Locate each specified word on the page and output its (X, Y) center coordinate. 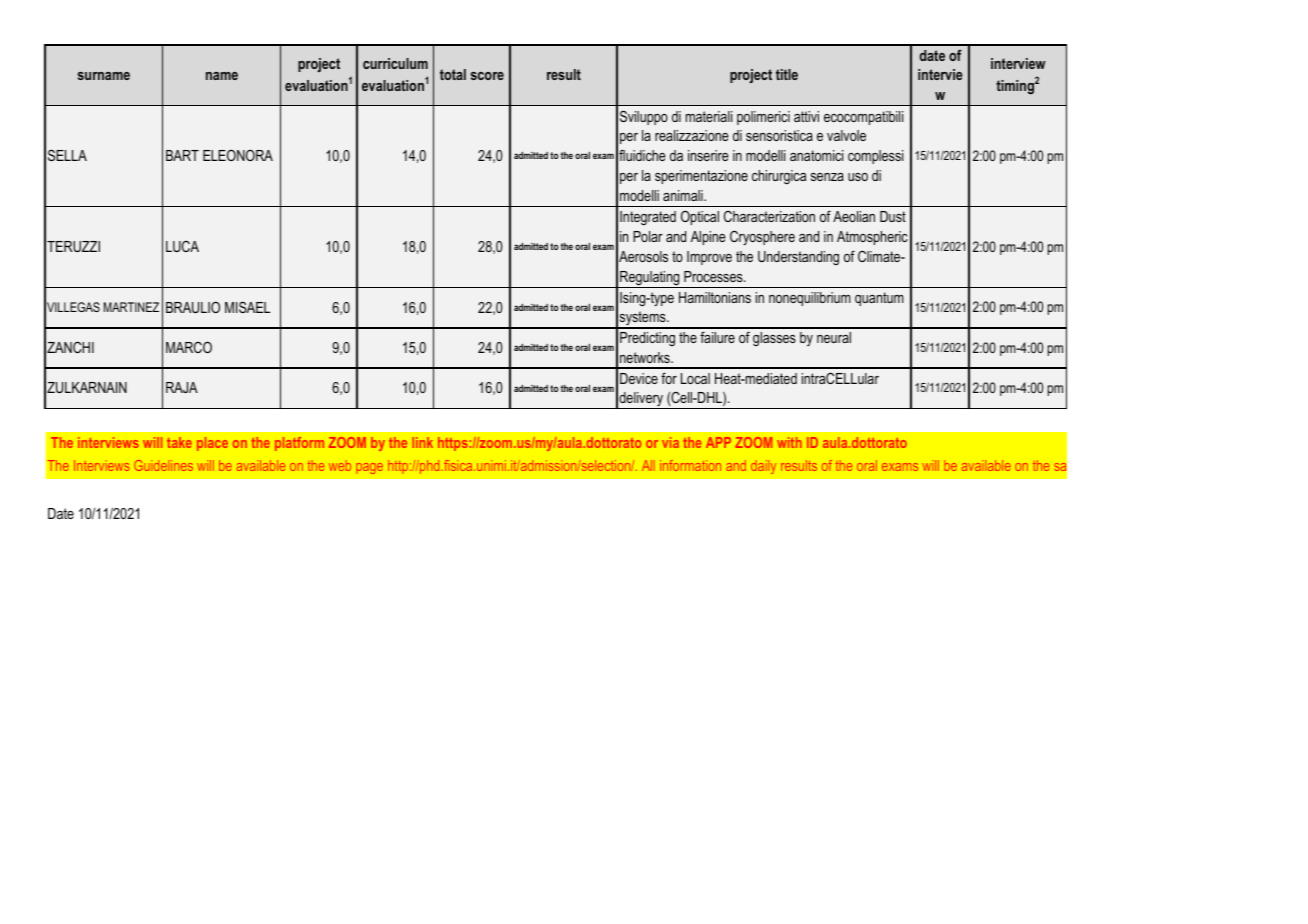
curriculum (395, 63)
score (487, 76)
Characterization (769, 216)
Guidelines (163, 465)
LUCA (182, 246)
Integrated (648, 218)
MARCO (189, 347)
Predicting (647, 339)
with (789, 442)
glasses (774, 339)
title (787, 74)
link (422, 442)
